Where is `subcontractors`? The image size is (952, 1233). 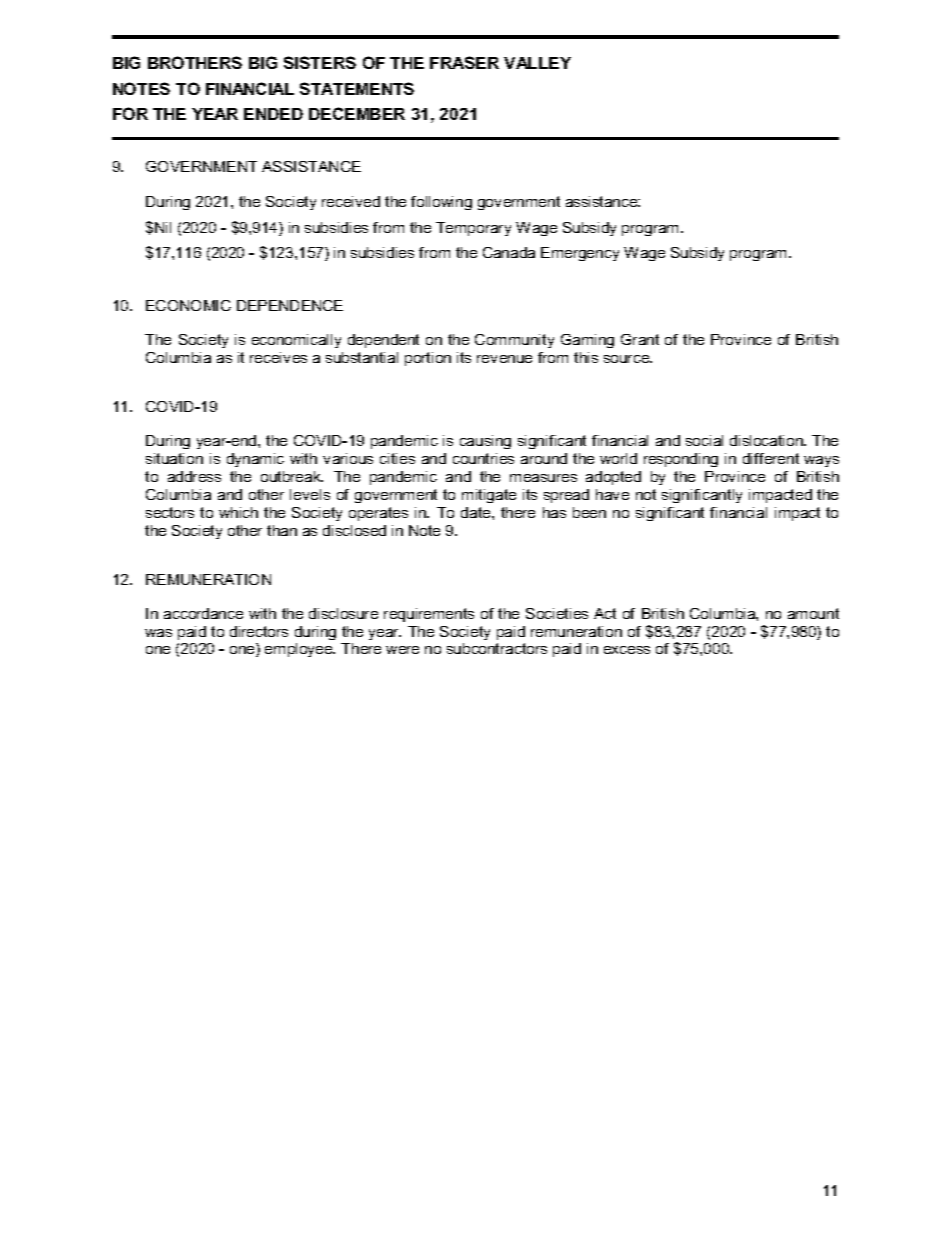
subcontractors is located at coordinates (497, 648).
